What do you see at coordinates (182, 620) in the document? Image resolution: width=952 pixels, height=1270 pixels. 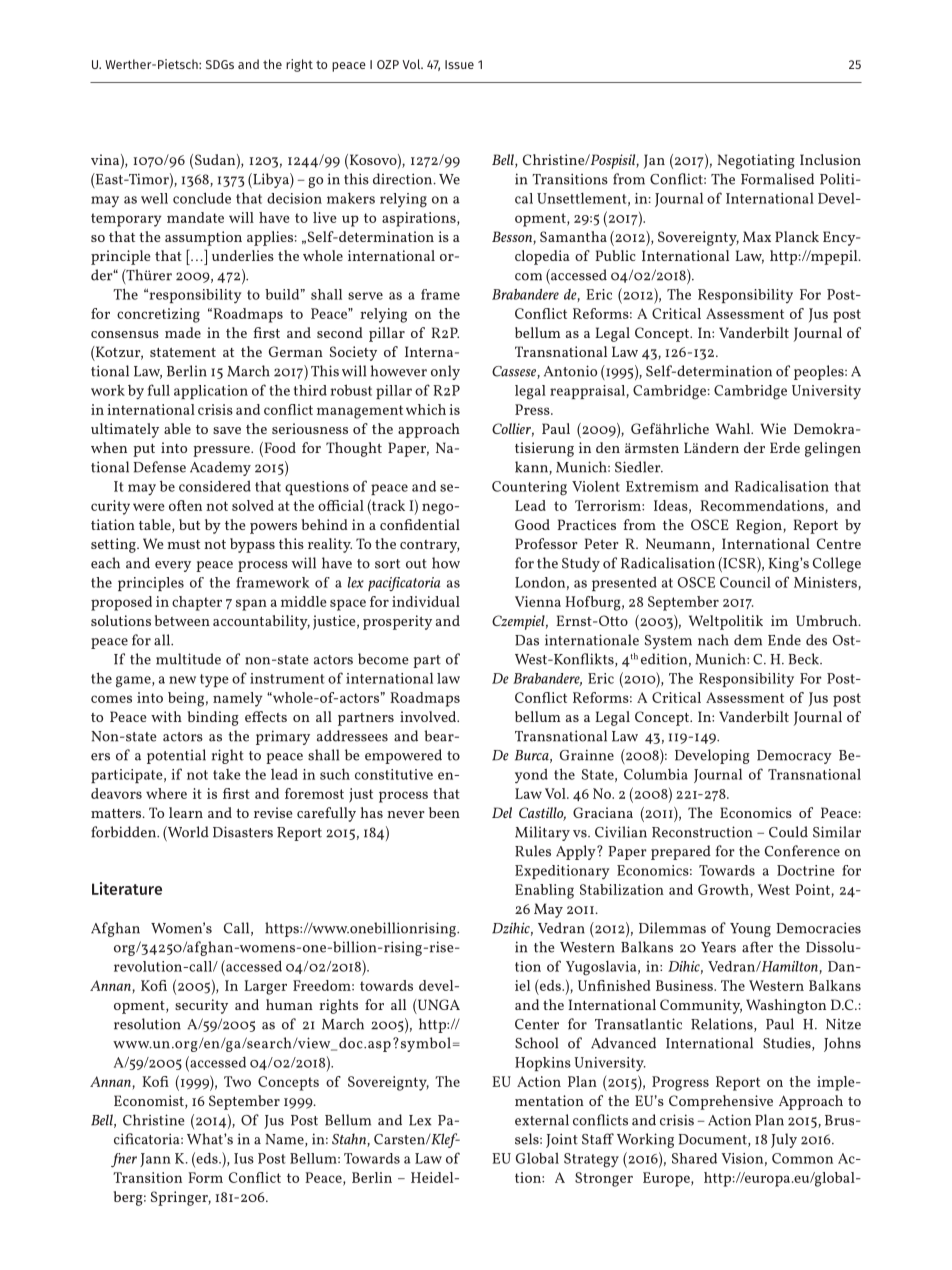 I see `between` at bounding box center [182, 620].
